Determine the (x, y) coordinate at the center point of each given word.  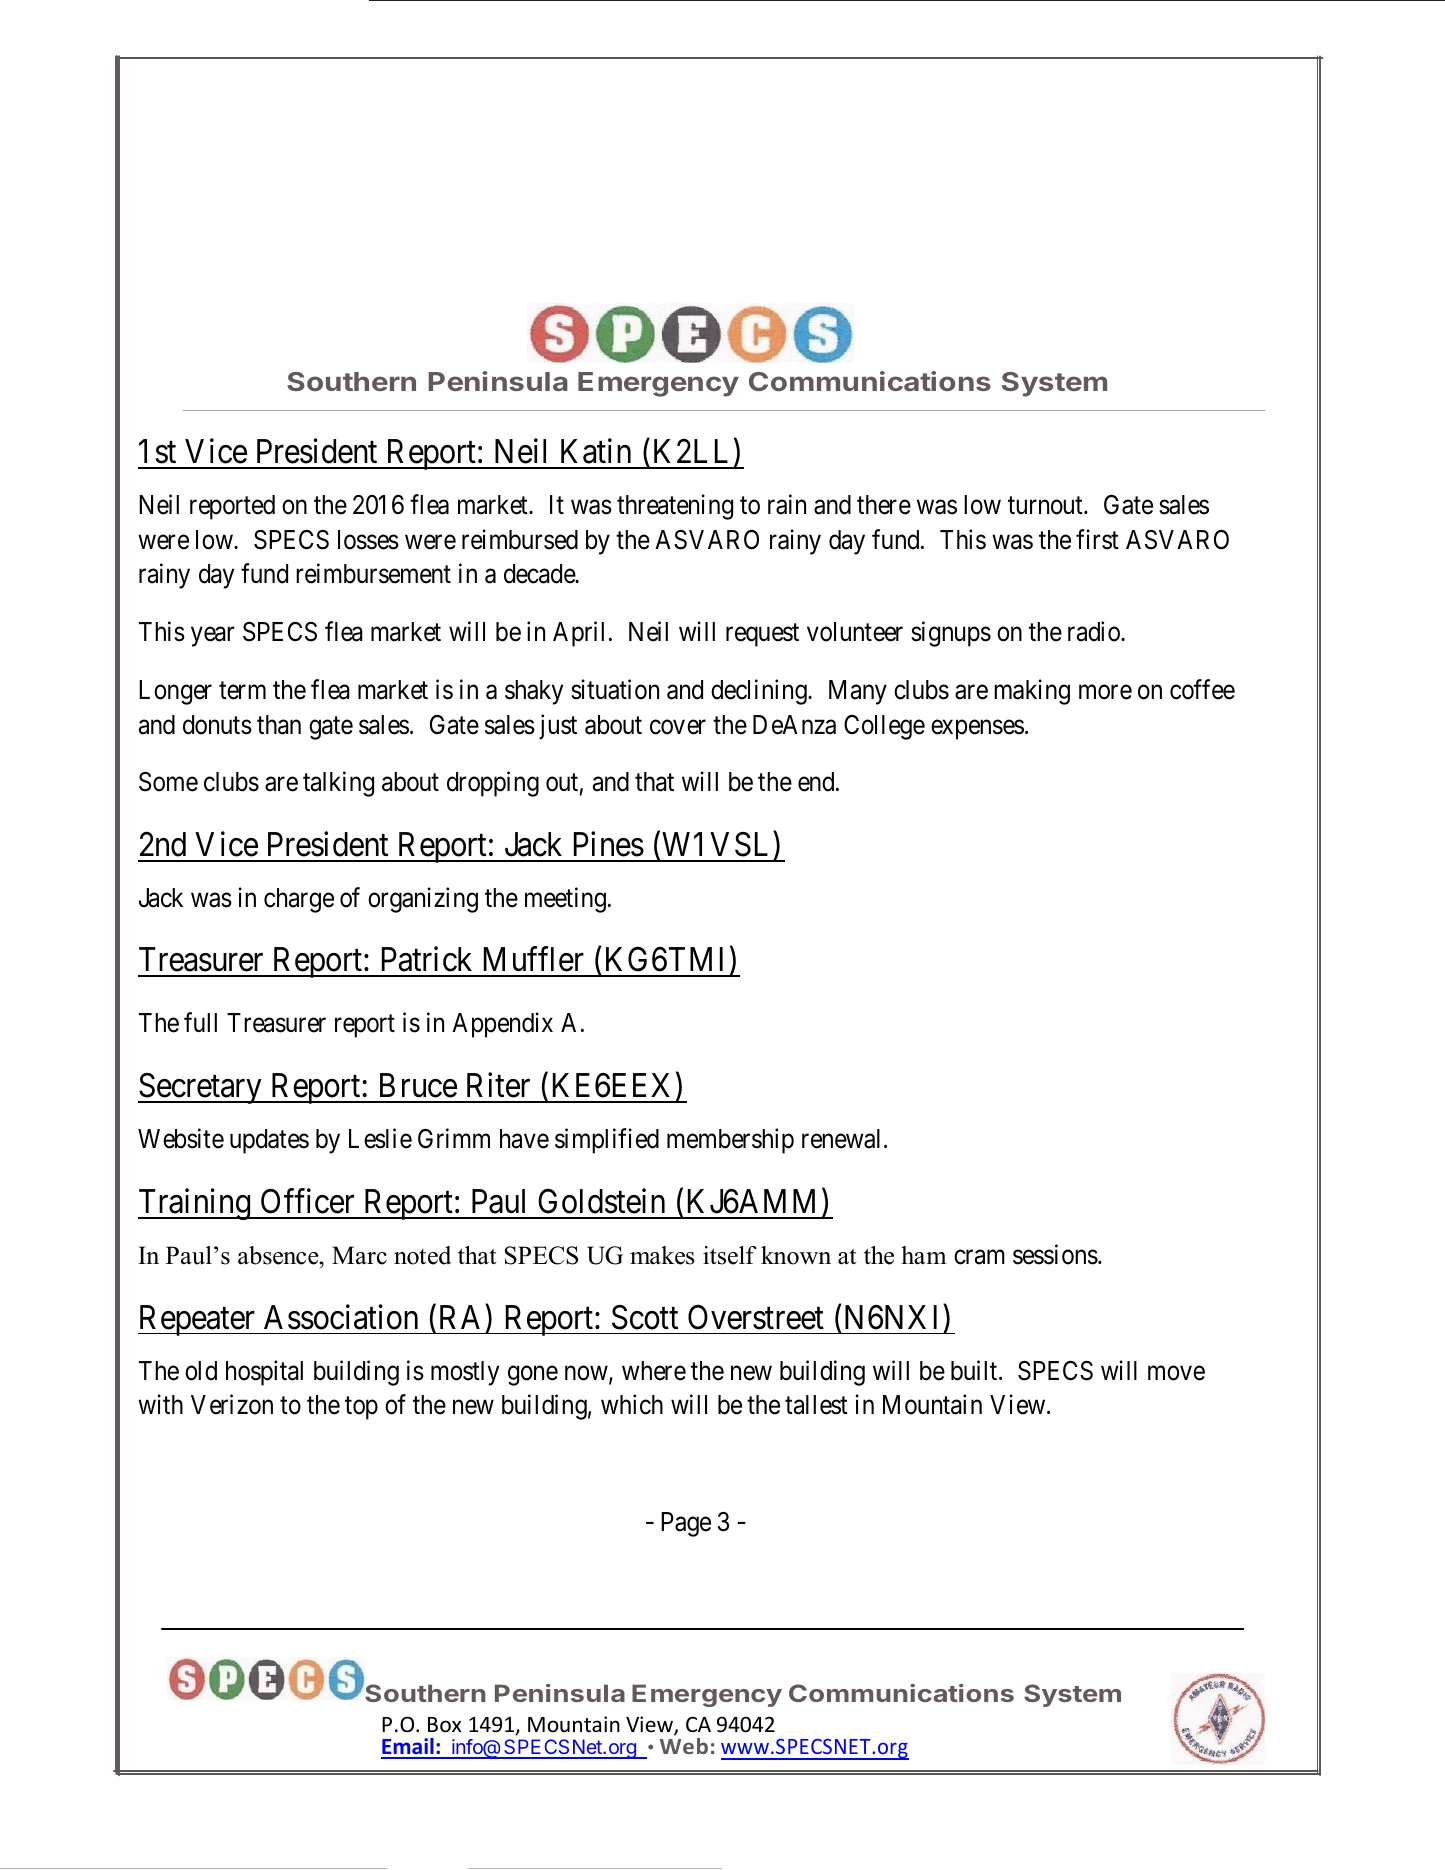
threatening (675, 507)
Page (686, 1524)
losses (368, 540)
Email (408, 1748)
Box (444, 1725)
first (1097, 539)
